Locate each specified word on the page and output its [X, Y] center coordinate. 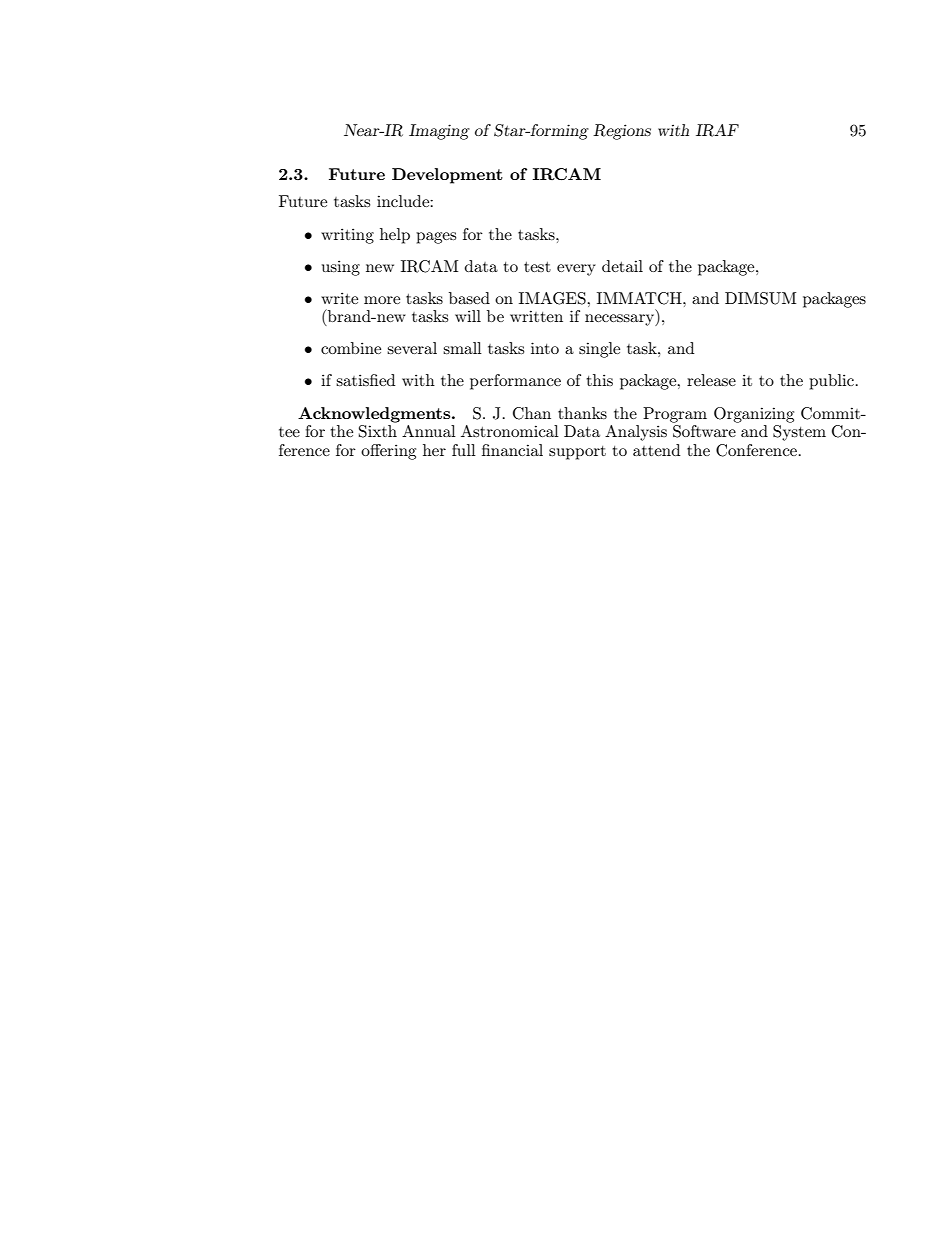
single [599, 350]
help [395, 236]
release [711, 380]
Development [447, 176]
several [412, 348]
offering [388, 452]
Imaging [439, 132]
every [576, 270]
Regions [622, 132]
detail [622, 266]
